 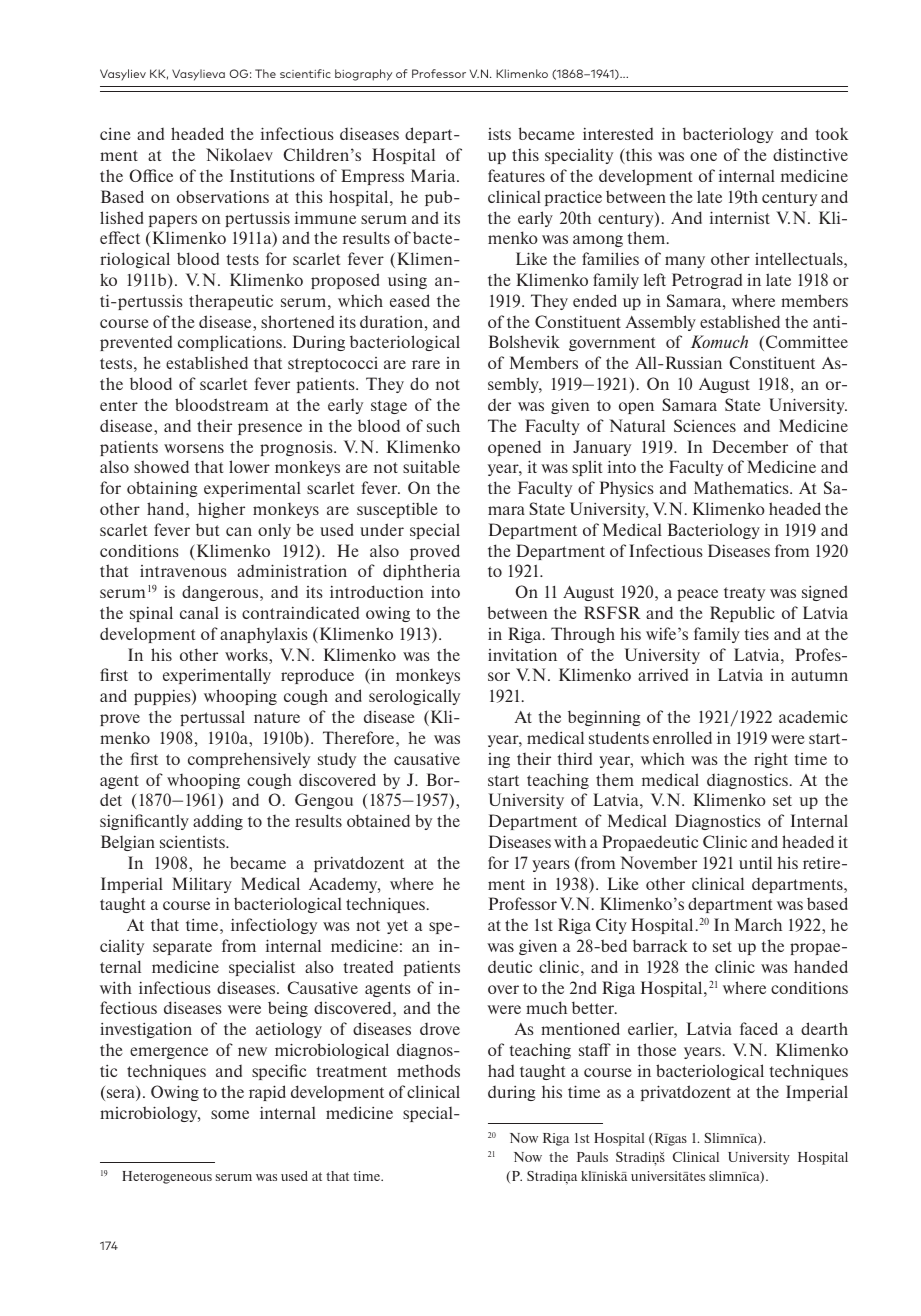 What do you see at coordinates (810, 154) in the page?
I see `distinctive` at bounding box center [810, 154].
